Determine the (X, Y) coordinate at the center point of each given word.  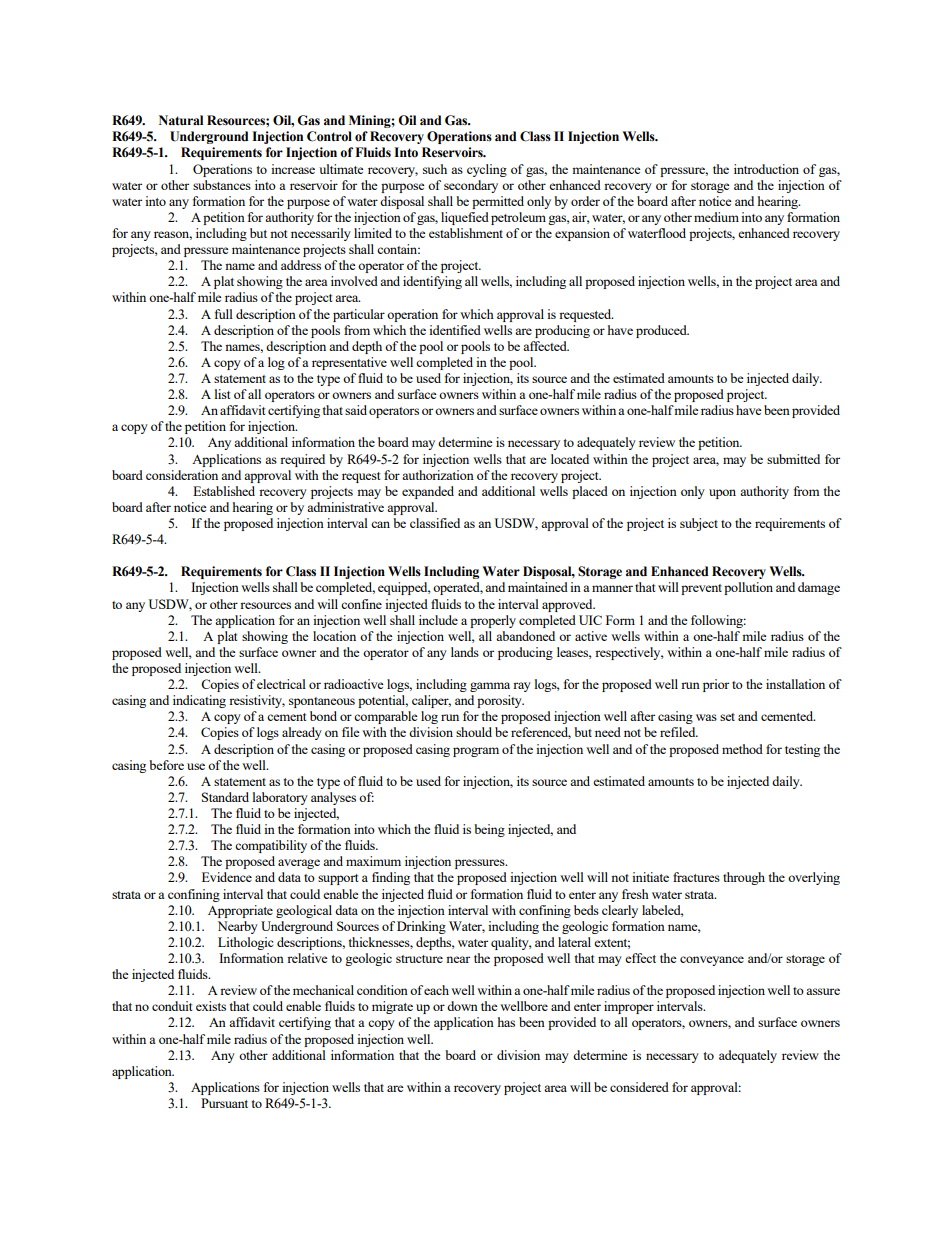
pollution (748, 588)
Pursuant (224, 1103)
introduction (766, 169)
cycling (487, 170)
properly (493, 621)
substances (222, 185)
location (334, 636)
